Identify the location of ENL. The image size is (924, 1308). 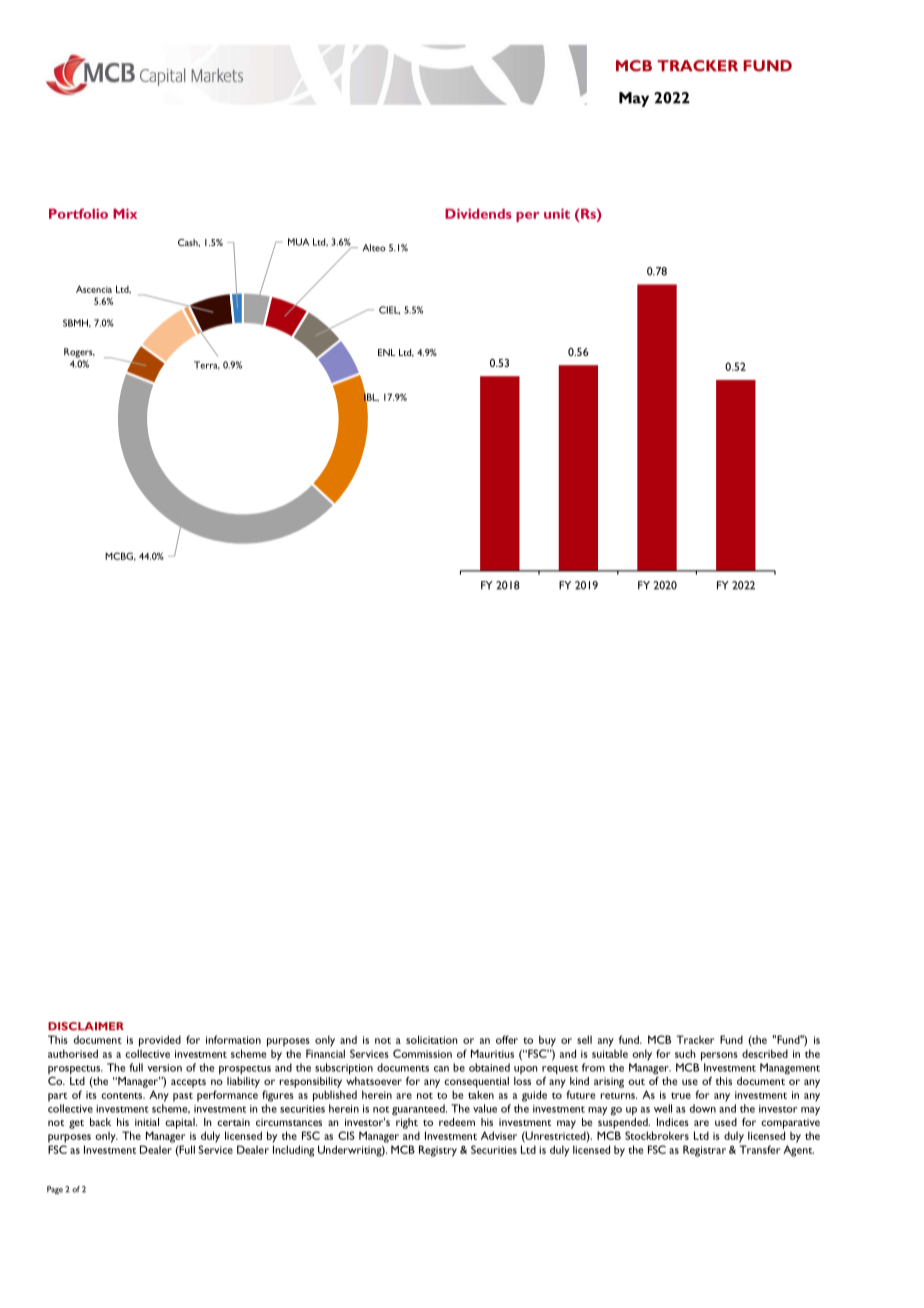
(386, 352).
